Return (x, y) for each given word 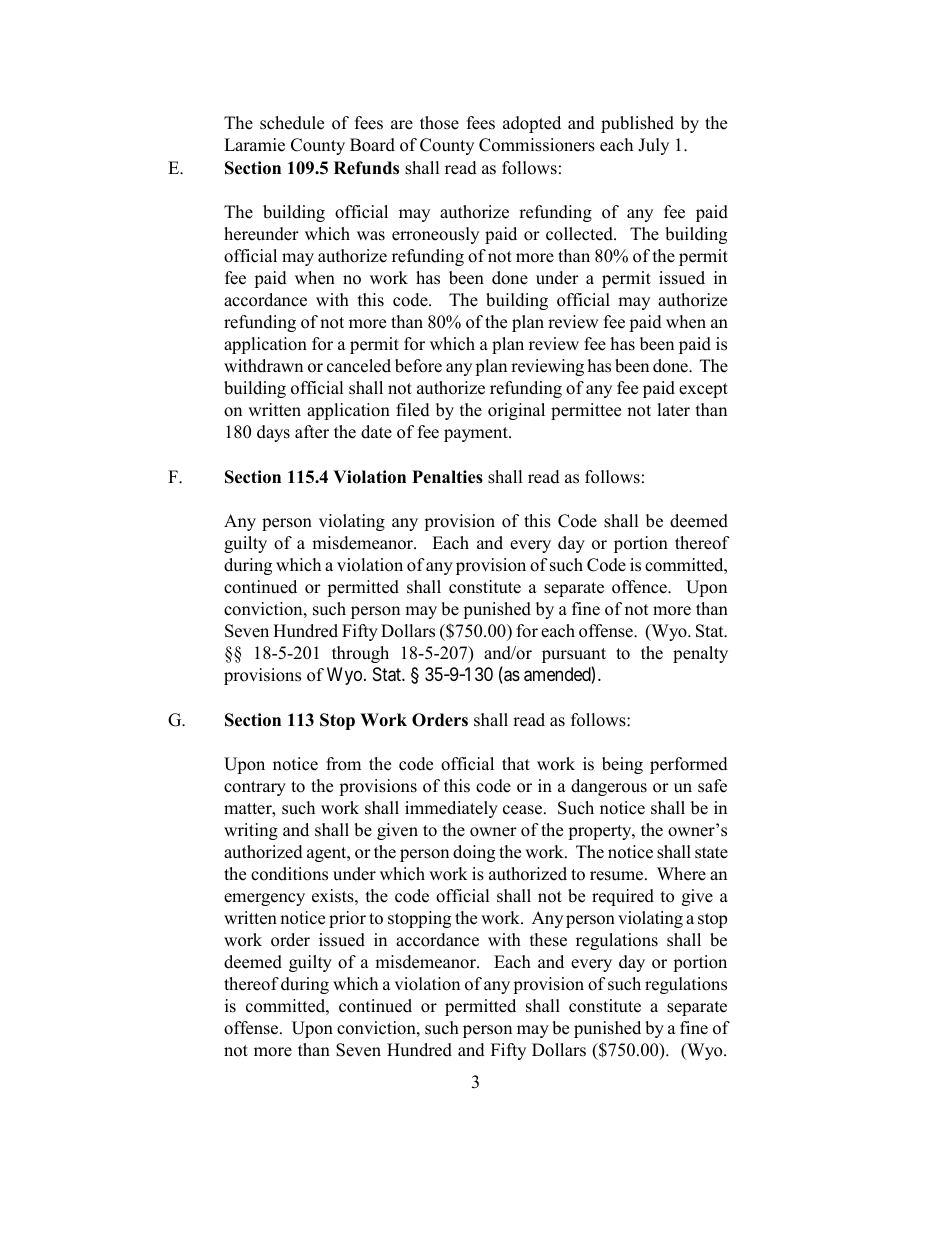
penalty (700, 654)
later (673, 410)
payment (477, 434)
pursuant (574, 655)
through (360, 654)
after (312, 432)
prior (347, 919)
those (439, 123)
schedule (292, 123)
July (653, 146)
